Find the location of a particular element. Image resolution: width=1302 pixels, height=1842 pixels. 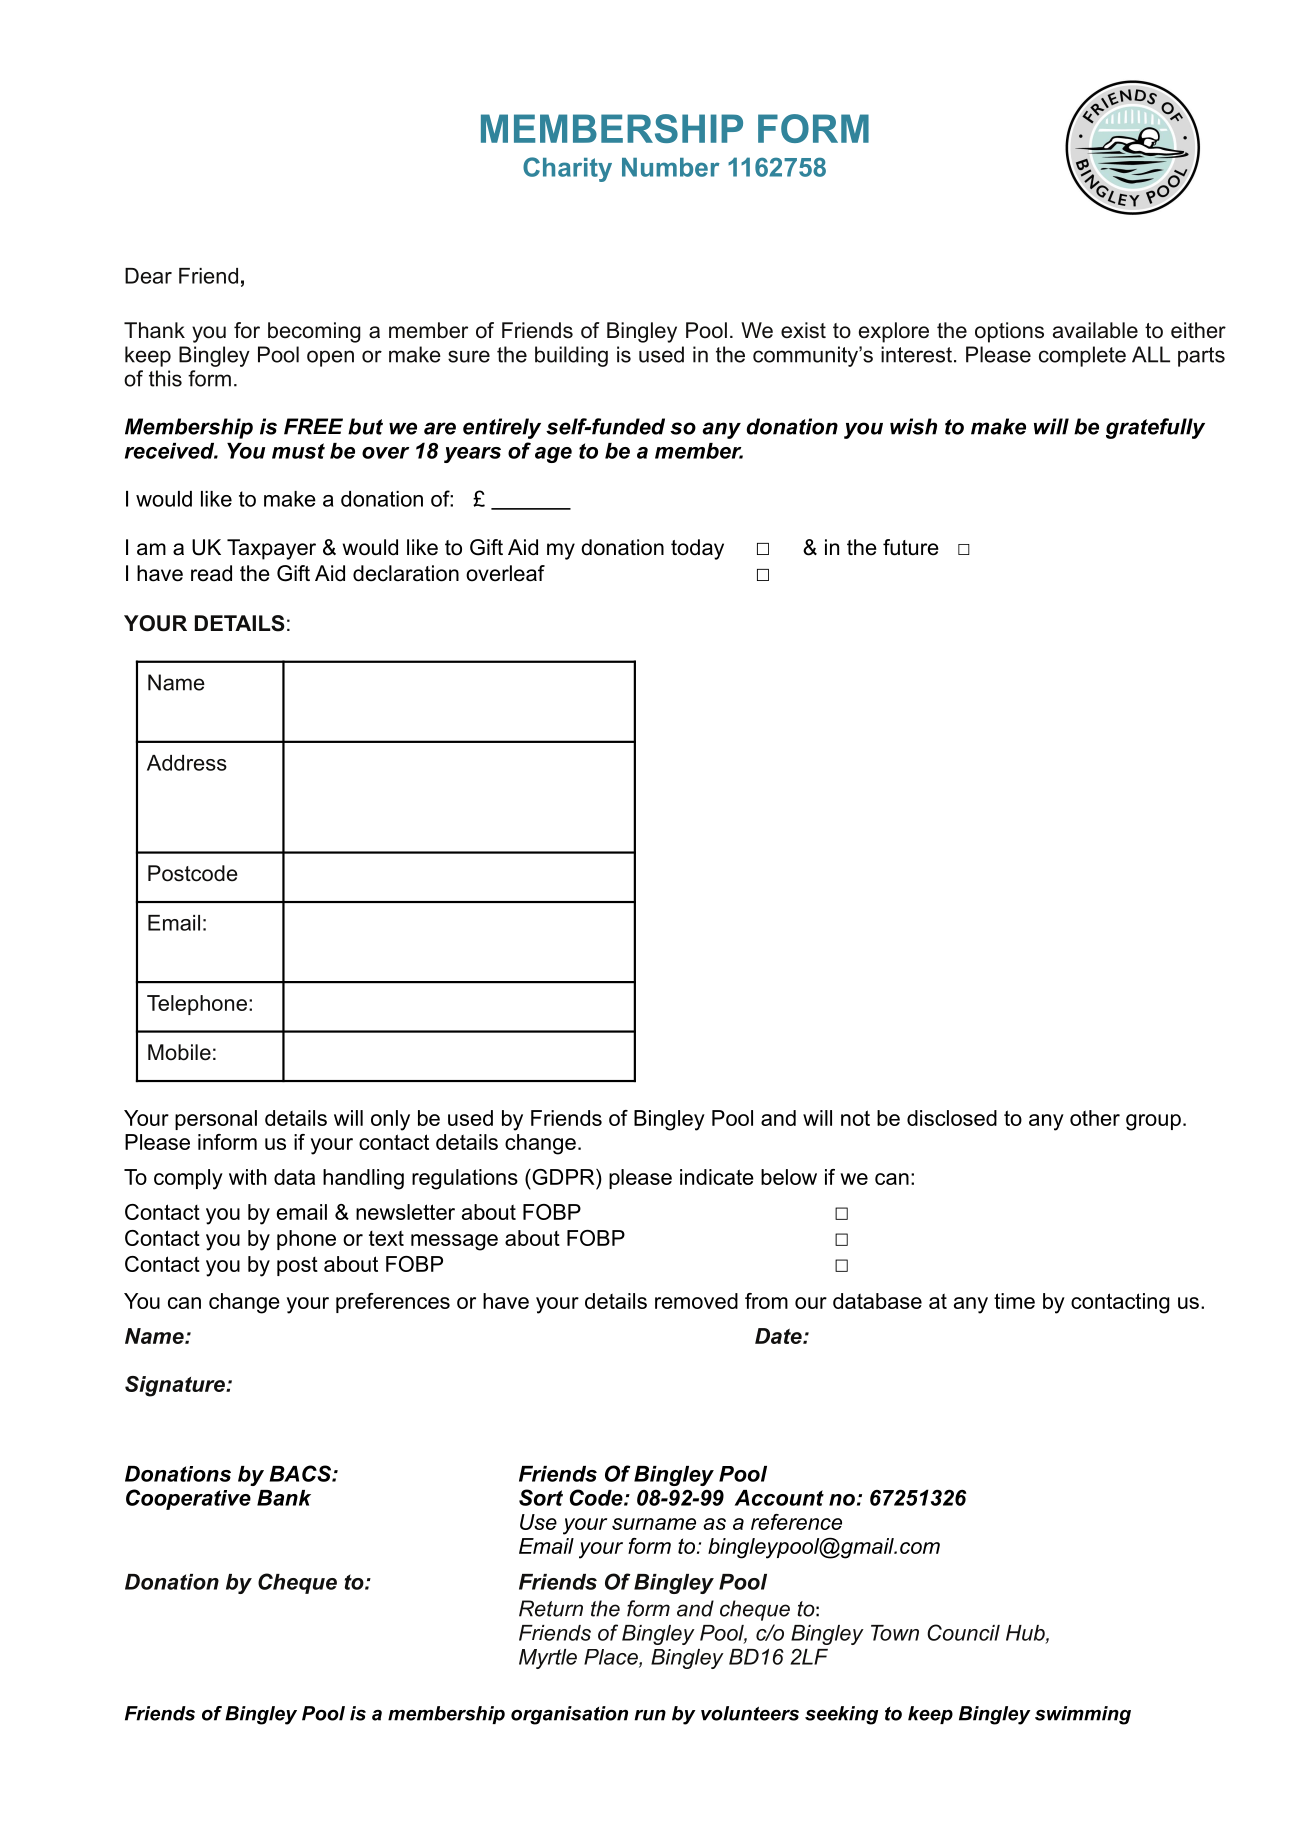

Number is located at coordinates (671, 167).
